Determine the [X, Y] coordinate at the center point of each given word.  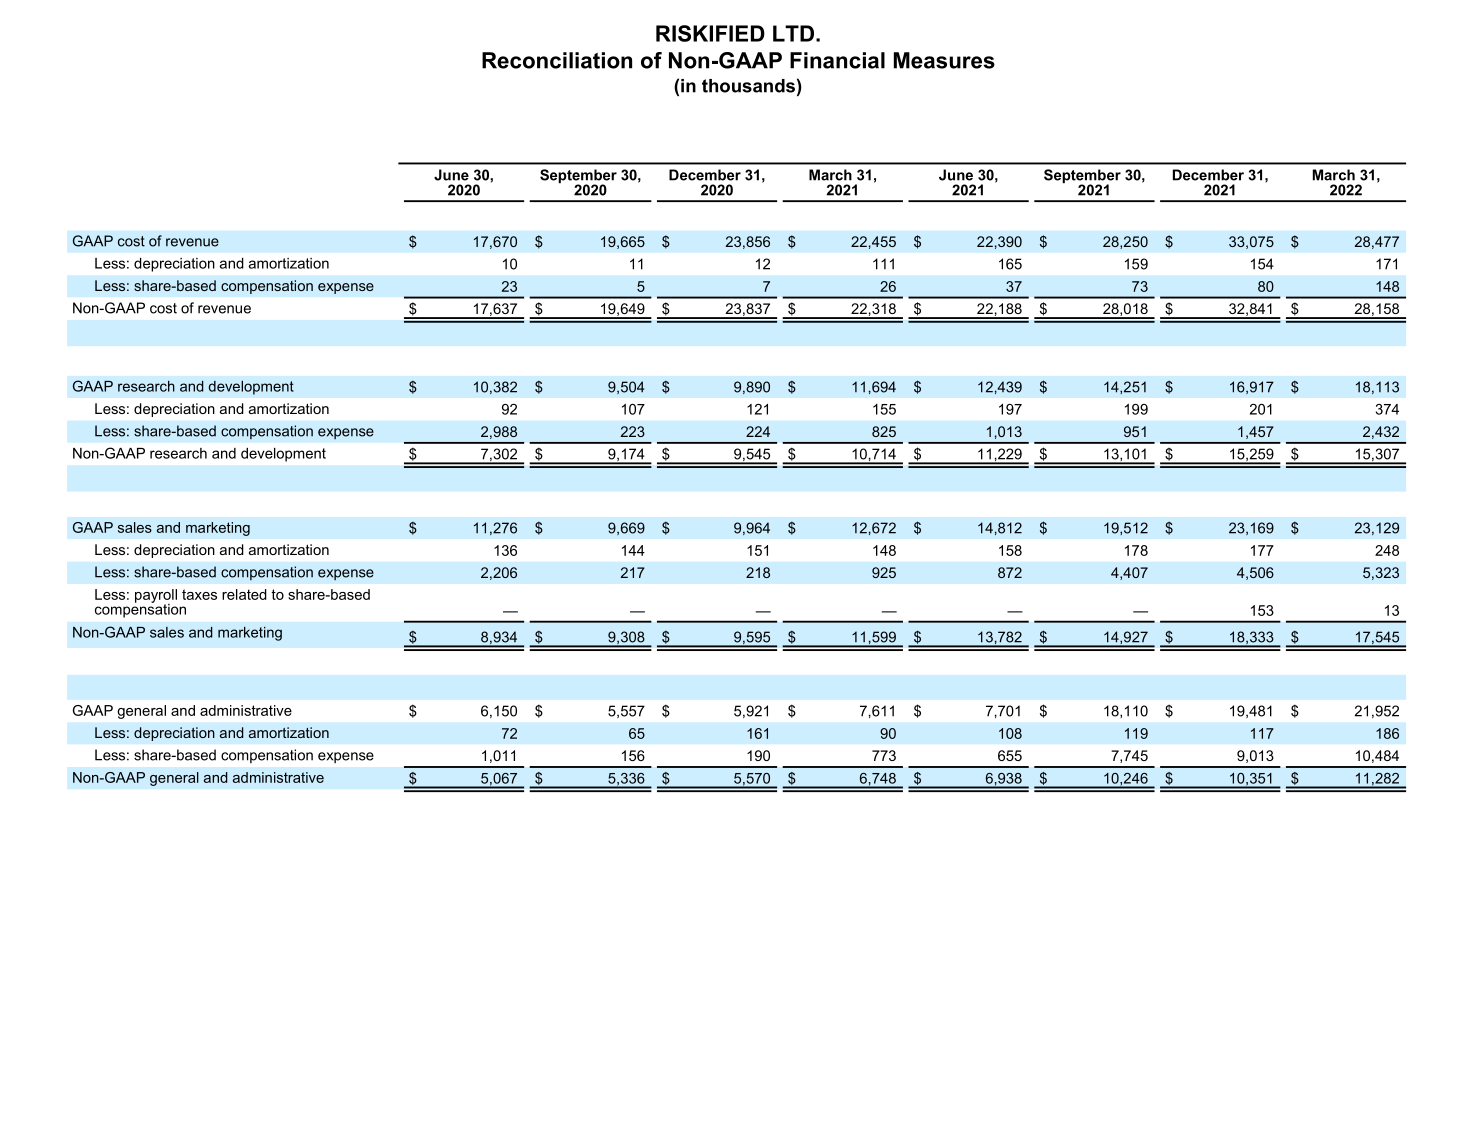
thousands [748, 86]
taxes [199, 594]
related [244, 594]
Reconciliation [557, 60]
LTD [793, 33]
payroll [156, 597]
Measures [944, 60]
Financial [837, 60]
